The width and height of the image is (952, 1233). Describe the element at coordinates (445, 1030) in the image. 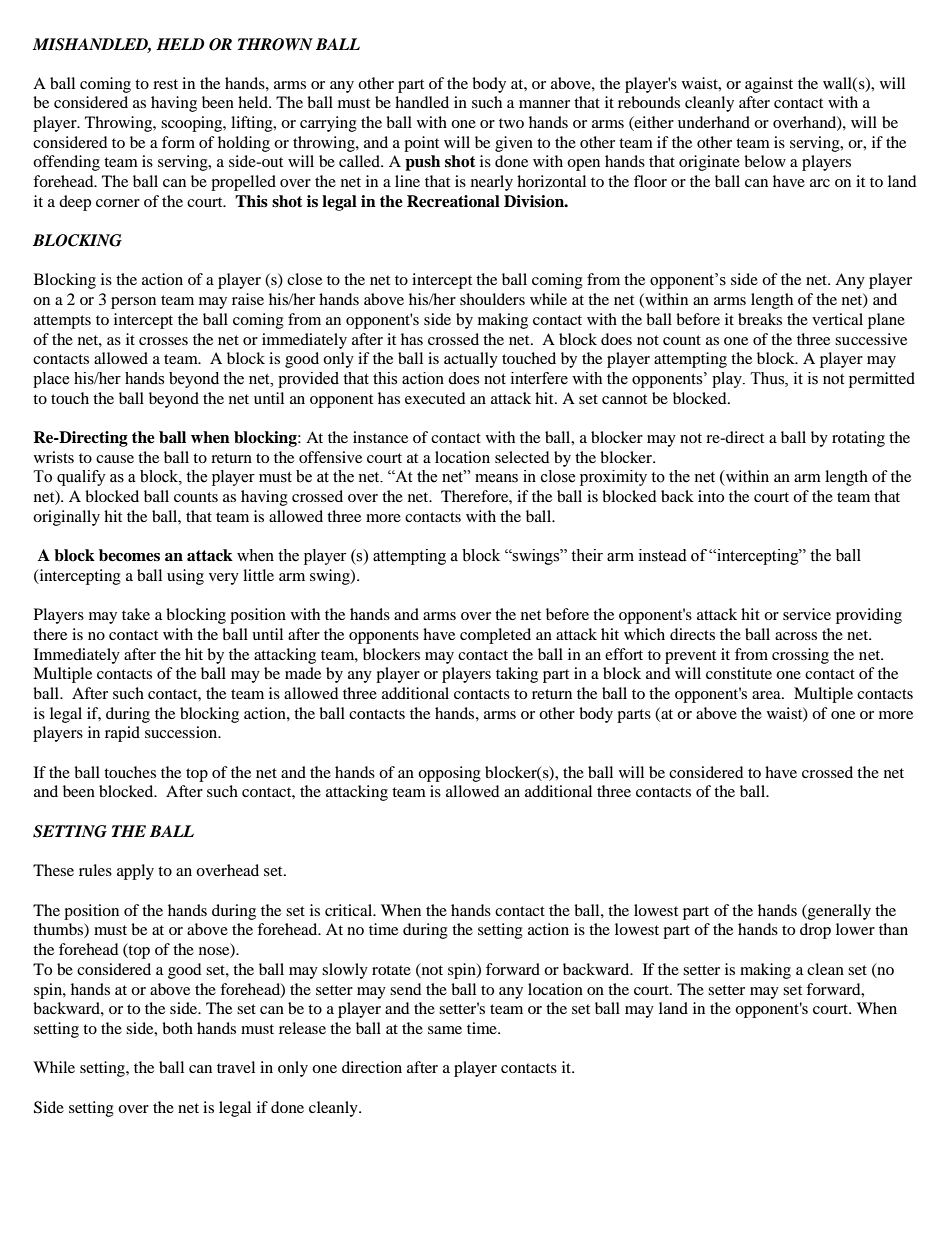

I see `same` at that location.
